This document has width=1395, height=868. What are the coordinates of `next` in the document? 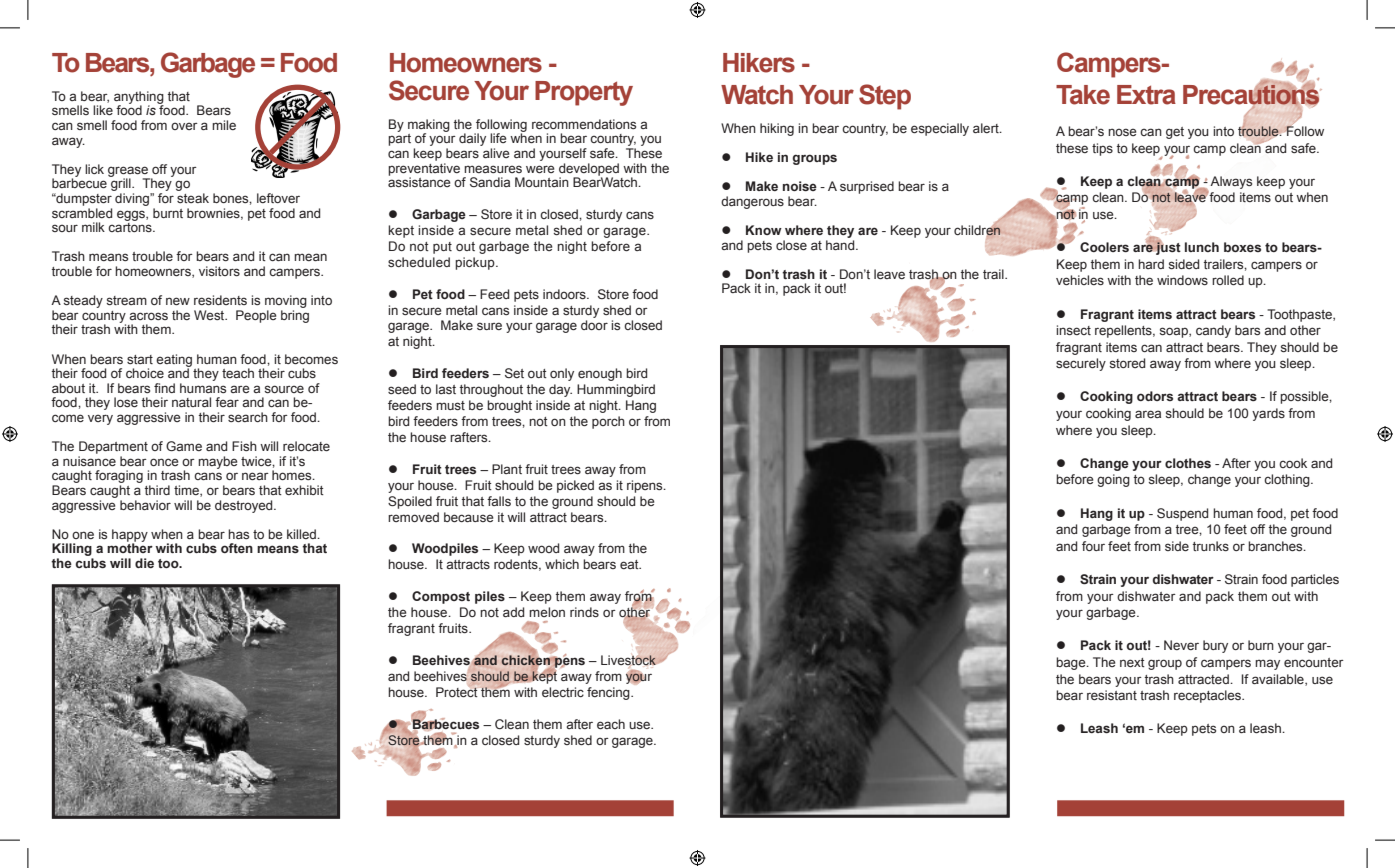 It's located at (1132, 662).
